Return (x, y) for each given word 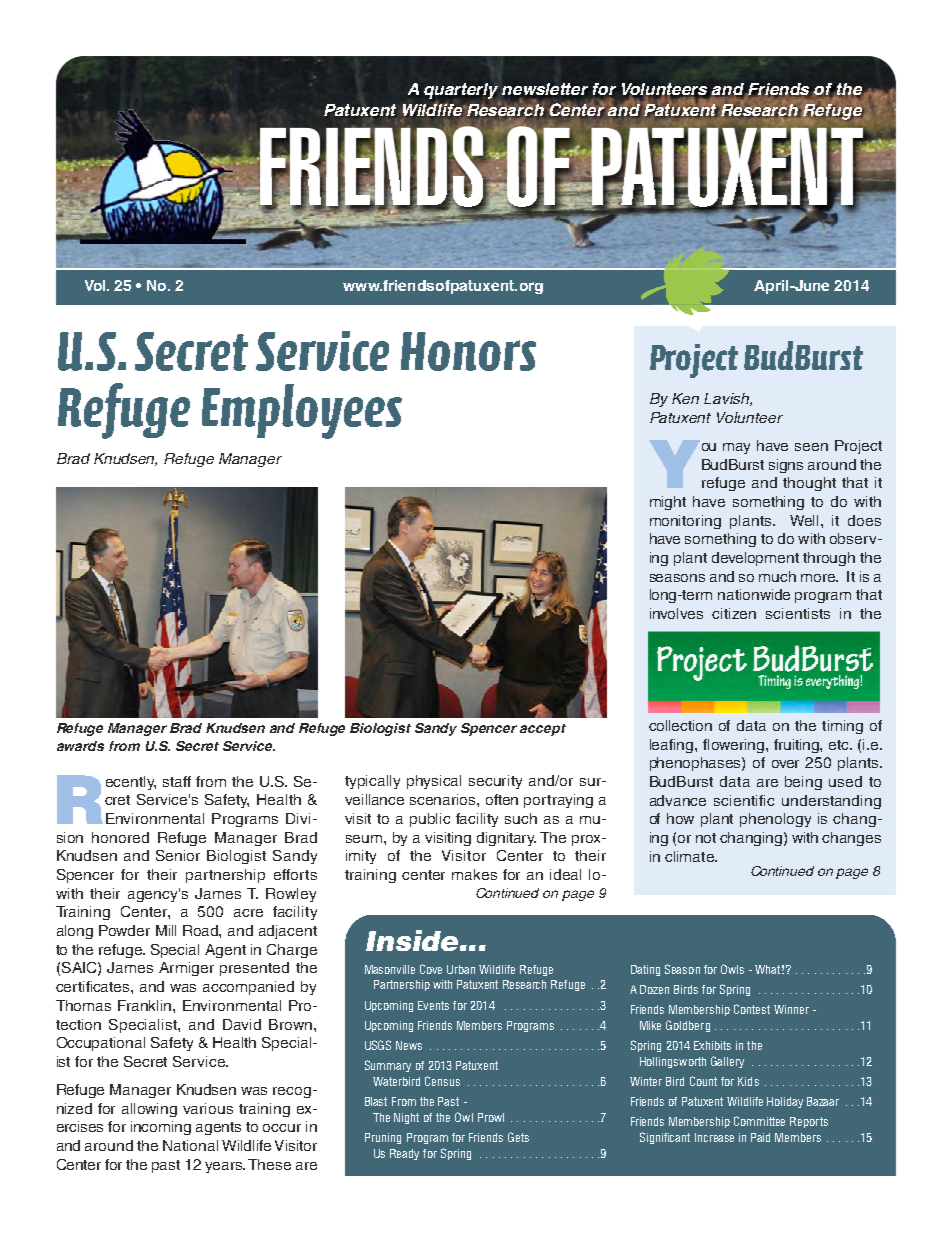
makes (474, 874)
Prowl (491, 1117)
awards (80, 746)
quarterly (461, 91)
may (736, 448)
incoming (161, 1128)
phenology (775, 820)
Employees (302, 411)
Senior (178, 855)
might (668, 503)
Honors (468, 351)
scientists (798, 613)
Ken (685, 398)
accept (543, 730)
